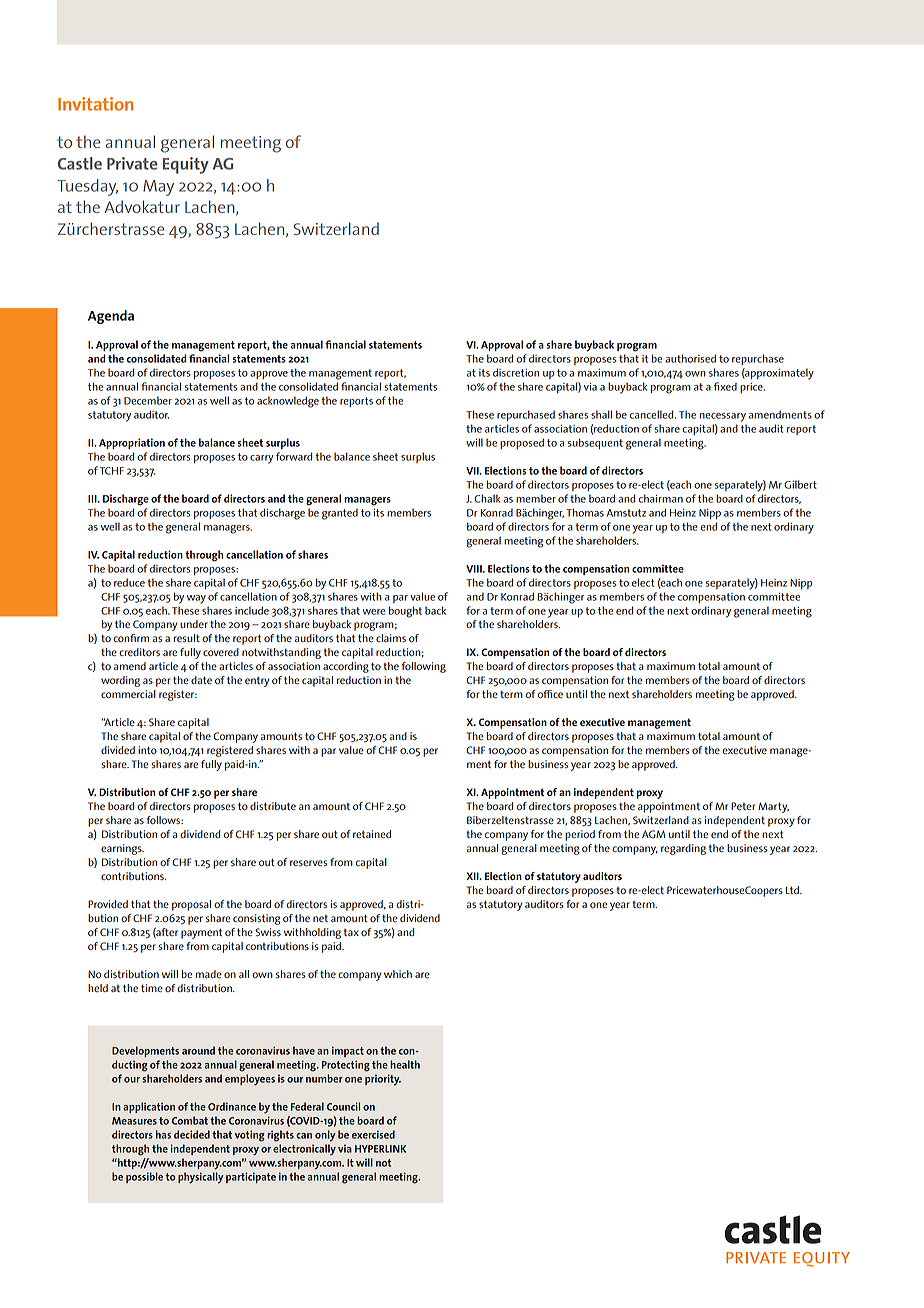  Describe the element at coordinates (487, 498) in the page. I see `Chalk` at that location.
